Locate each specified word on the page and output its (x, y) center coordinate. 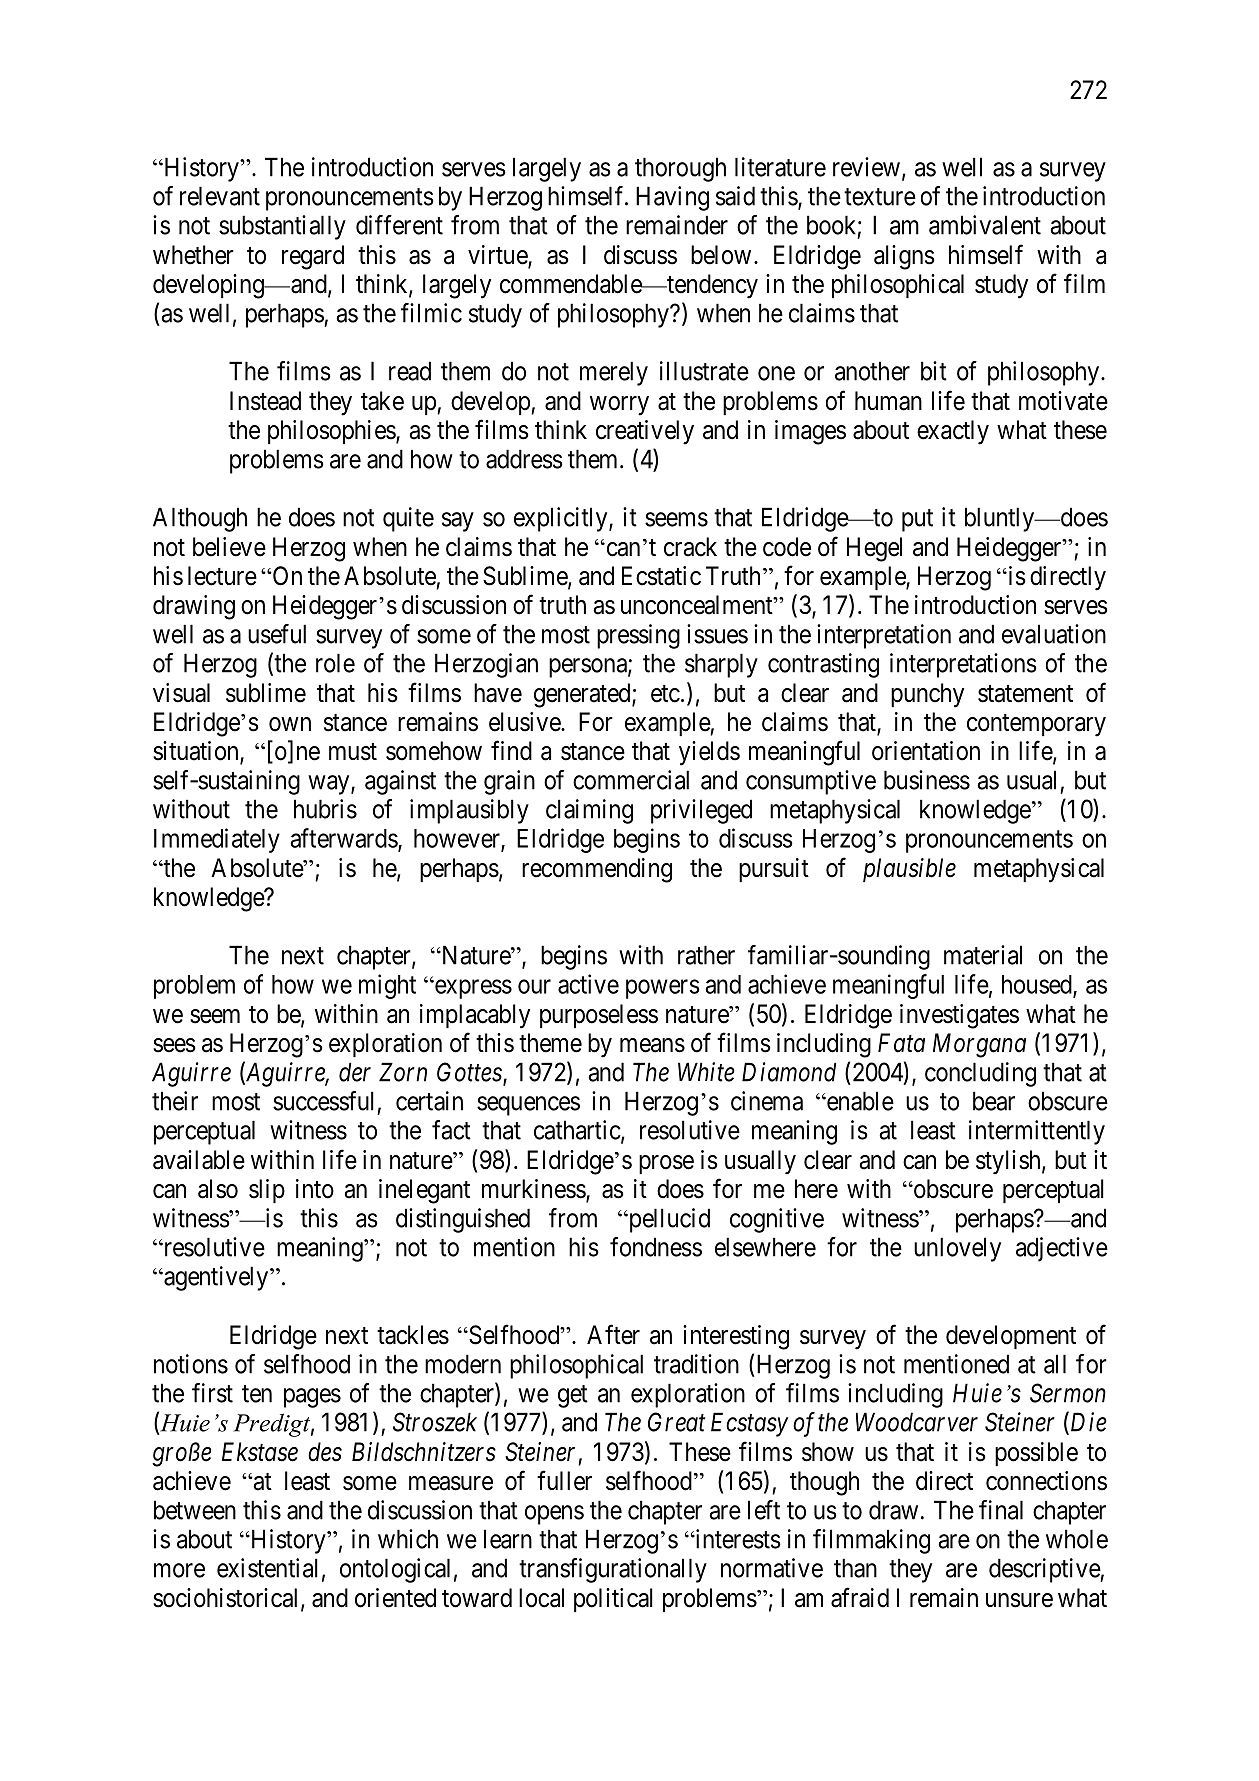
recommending (597, 870)
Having (672, 198)
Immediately (217, 840)
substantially (282, 227)
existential (267, 1568)
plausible (909, 870)
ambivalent (985, 225)
